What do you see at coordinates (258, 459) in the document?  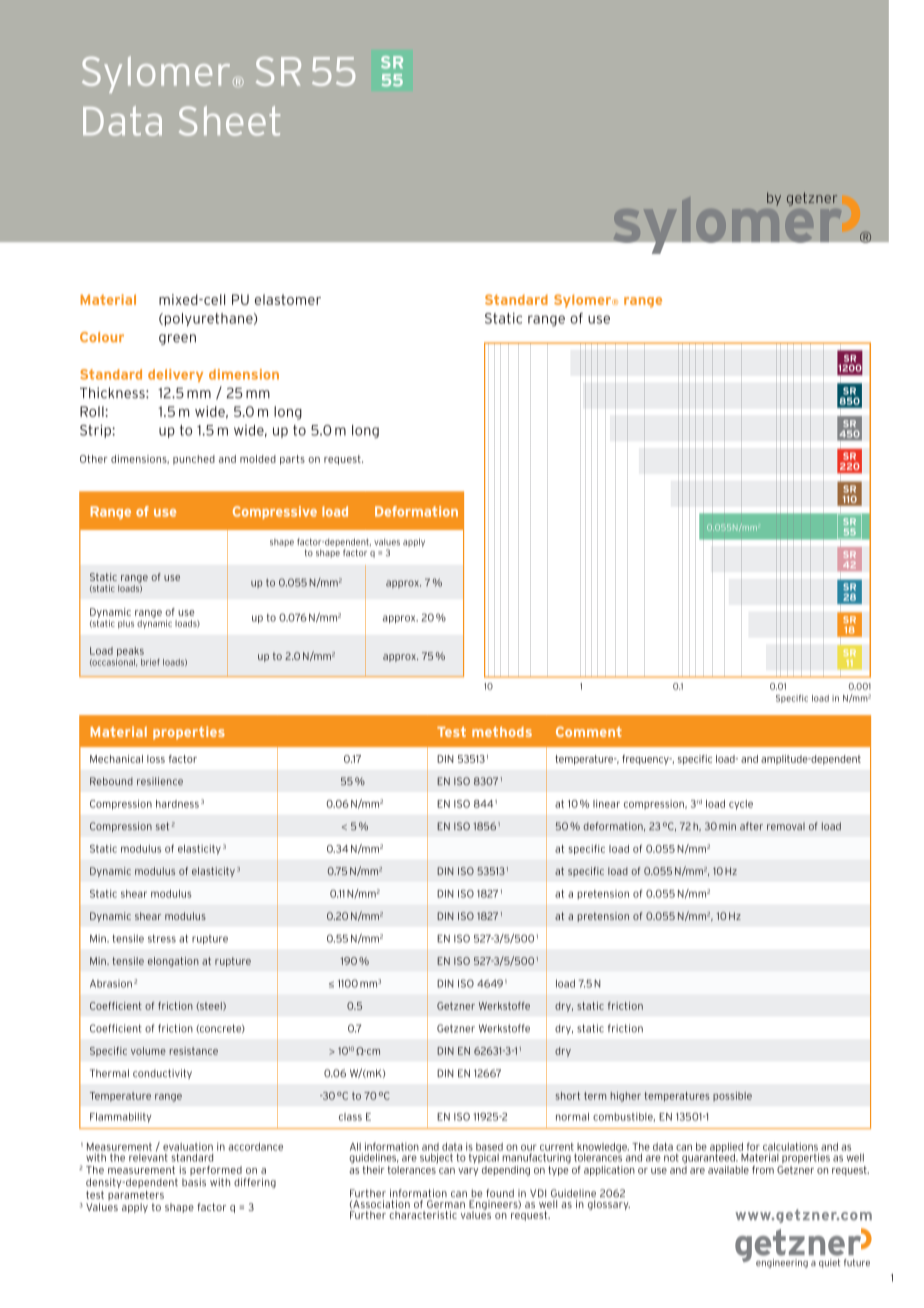 I see `molded` at bounding box center [258, 459].
